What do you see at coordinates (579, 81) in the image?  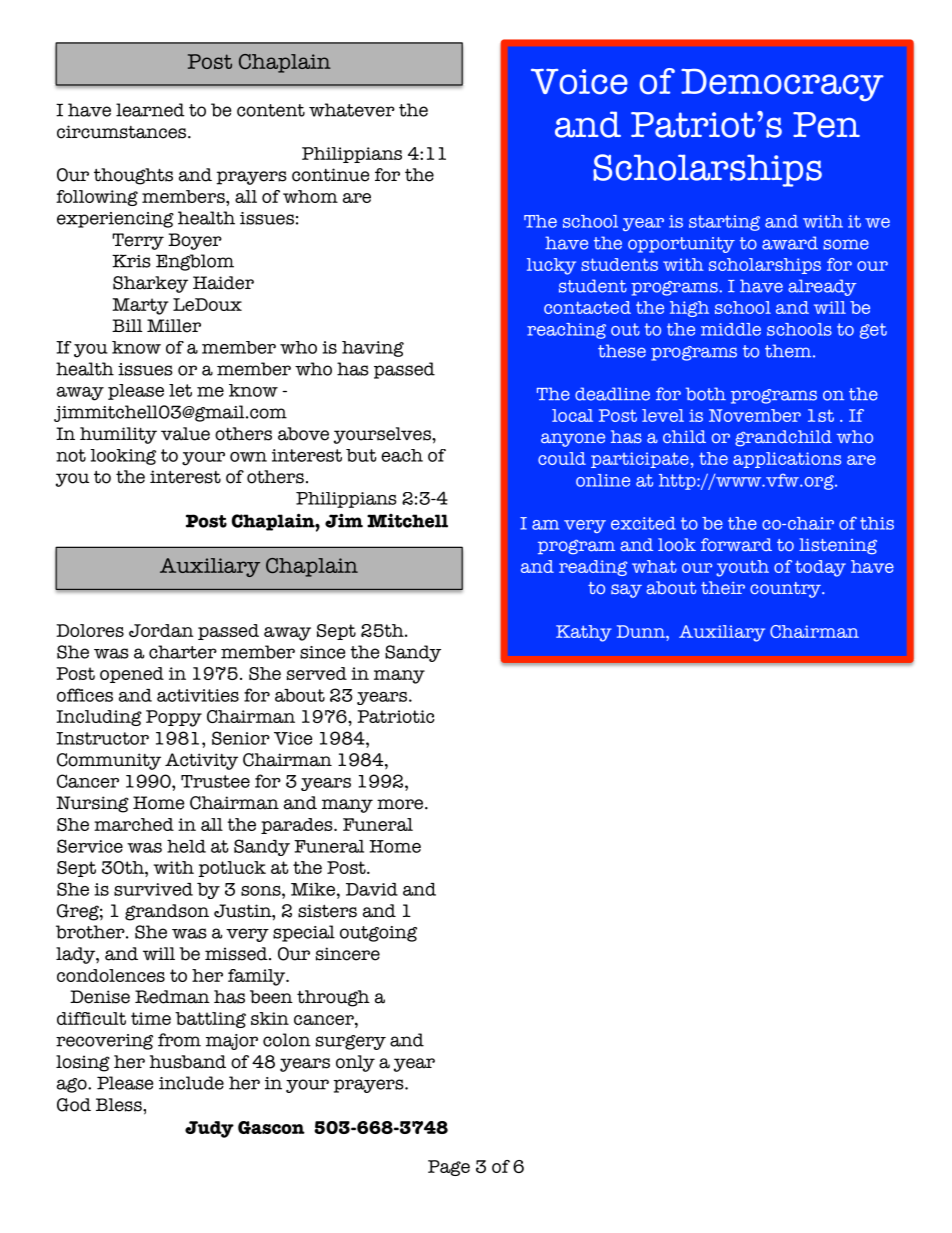 I see `Voice` at bounding box center [579, 81].
